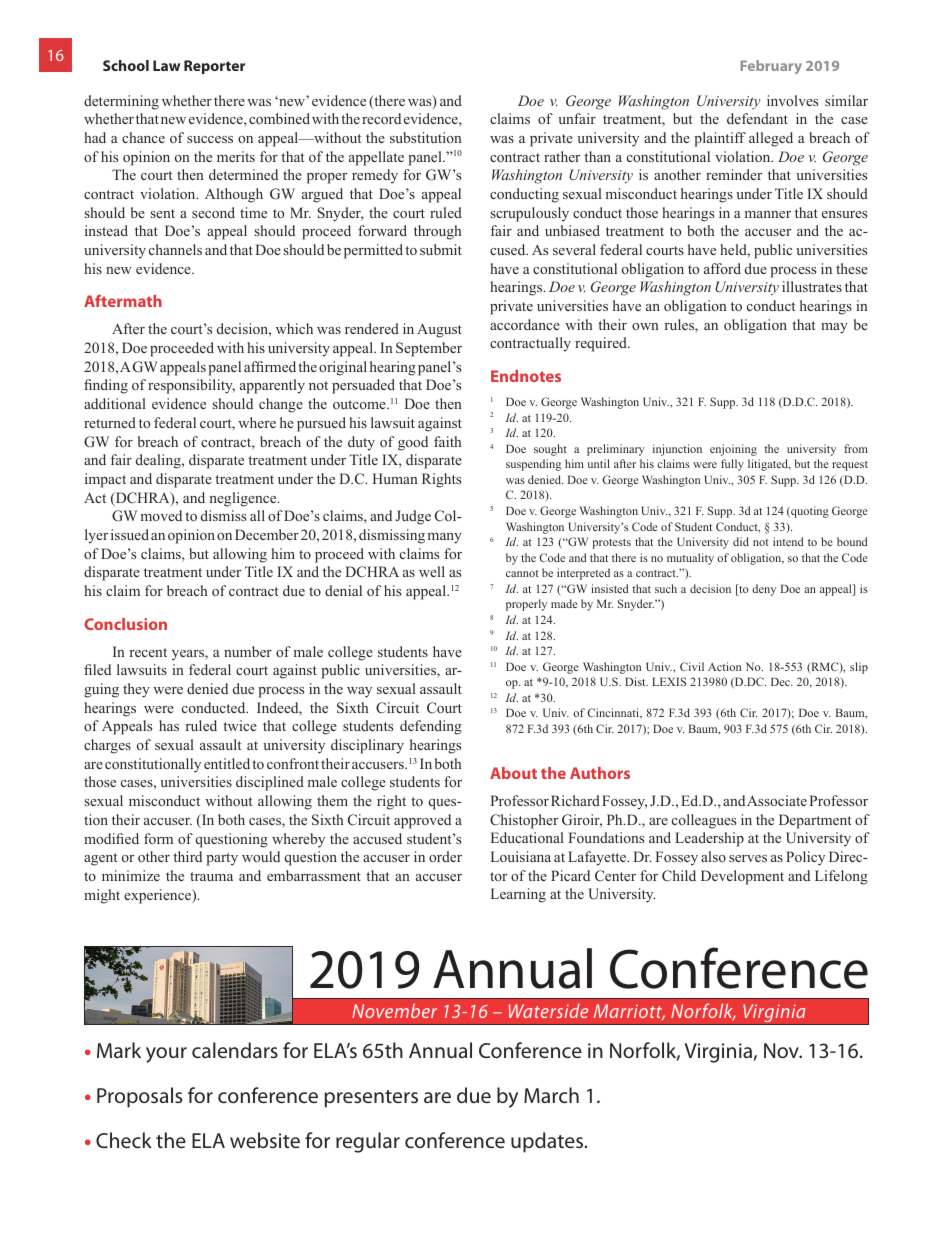  Describe the element at coordinates (214, 67) in the screenshot. I see `Reporter` at that location.
